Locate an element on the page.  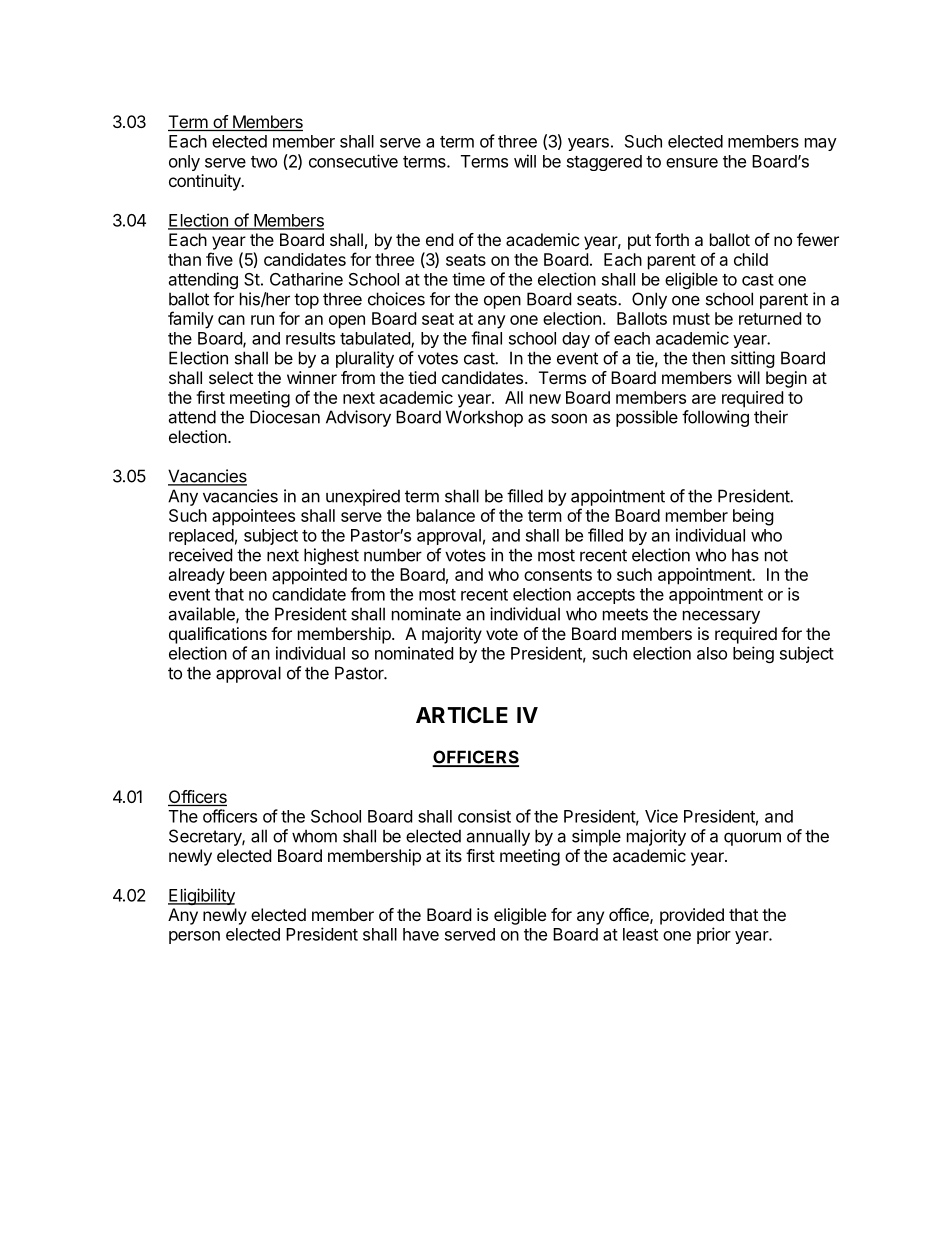
staggered is located at coordinates (604, 163).
